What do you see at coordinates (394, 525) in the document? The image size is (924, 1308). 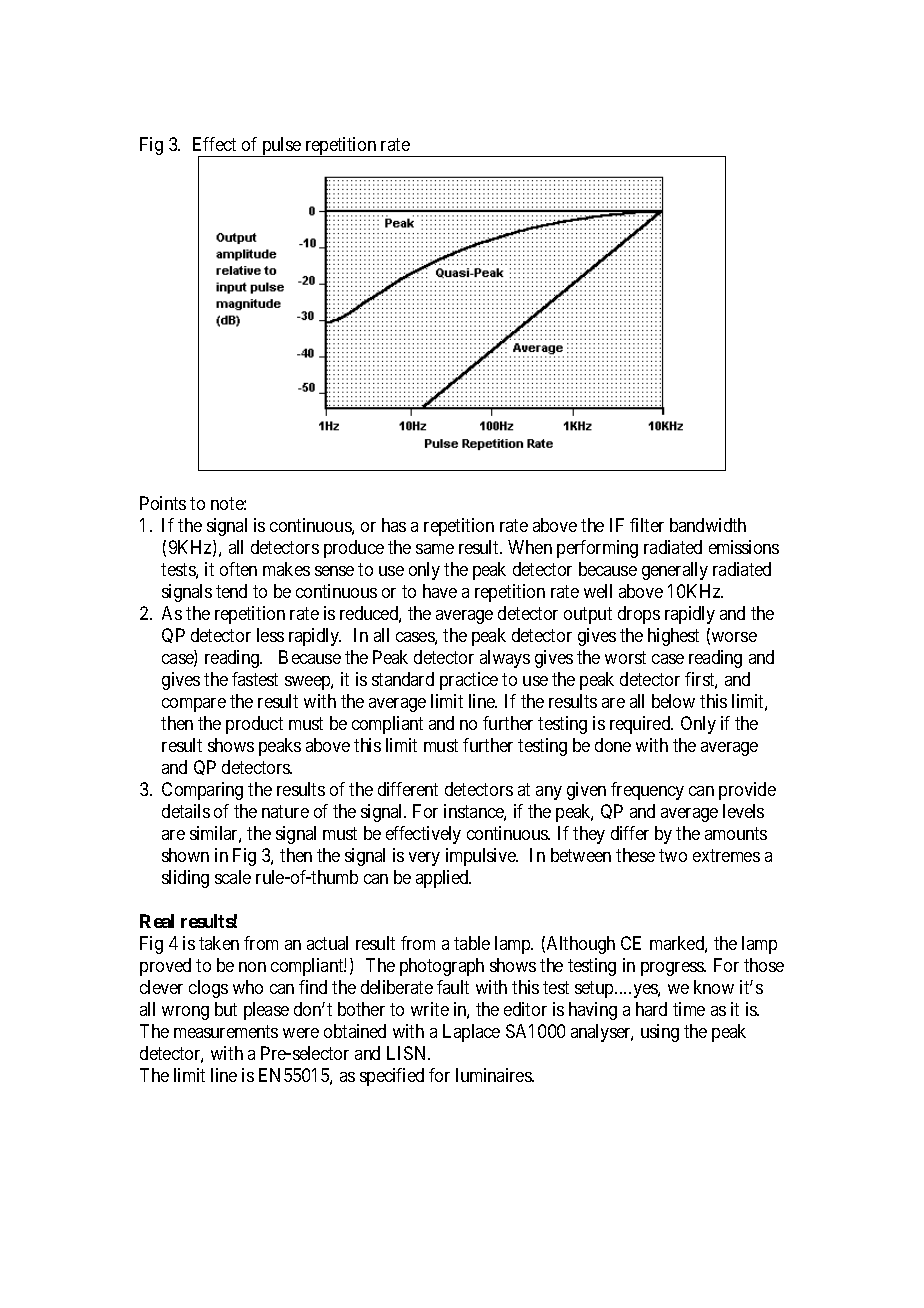 I see `has` at bounding box center [394, 525].
